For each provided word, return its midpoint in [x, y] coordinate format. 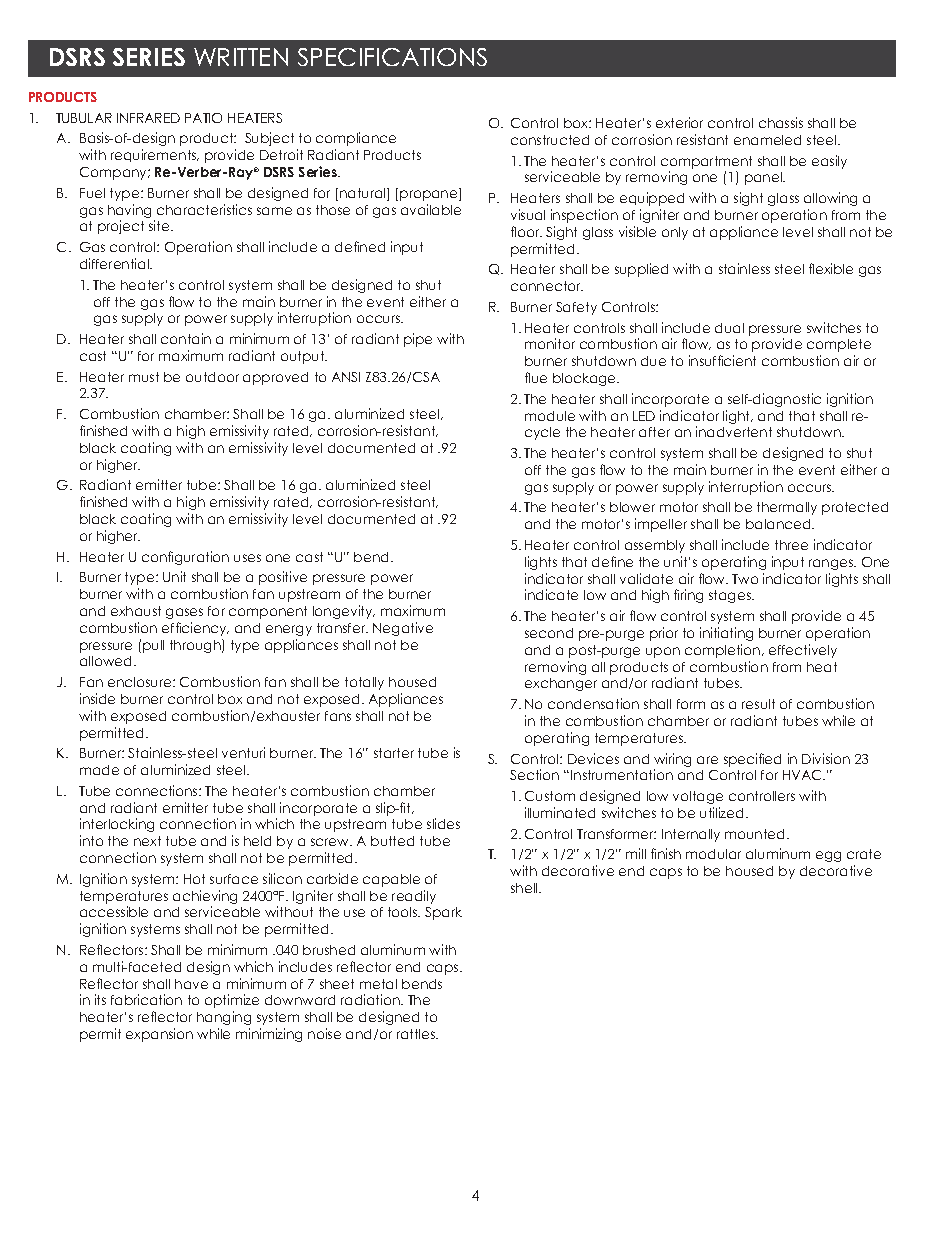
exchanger [561, 684]
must [144, 377]
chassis [781, 122]
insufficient [722, 360]
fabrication [146, 999]
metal [378, 984]
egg [828, 856]
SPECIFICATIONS [392, 57]
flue [536, 377]
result [758, 704]
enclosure [141, 682]
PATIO [203, 118]
